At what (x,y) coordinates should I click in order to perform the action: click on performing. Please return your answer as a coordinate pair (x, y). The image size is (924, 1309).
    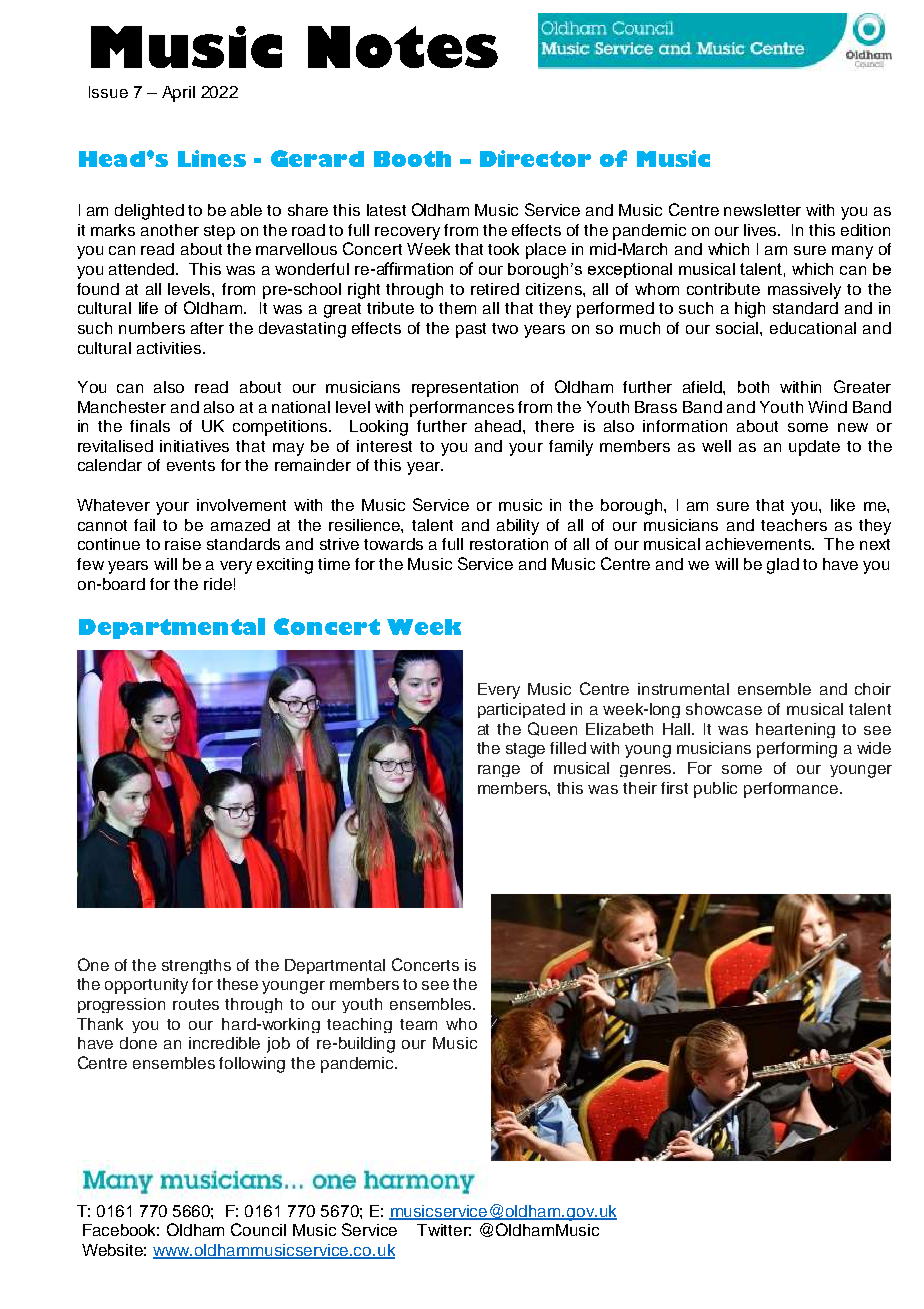
    Looking at the image, I should click on (797, 750).
